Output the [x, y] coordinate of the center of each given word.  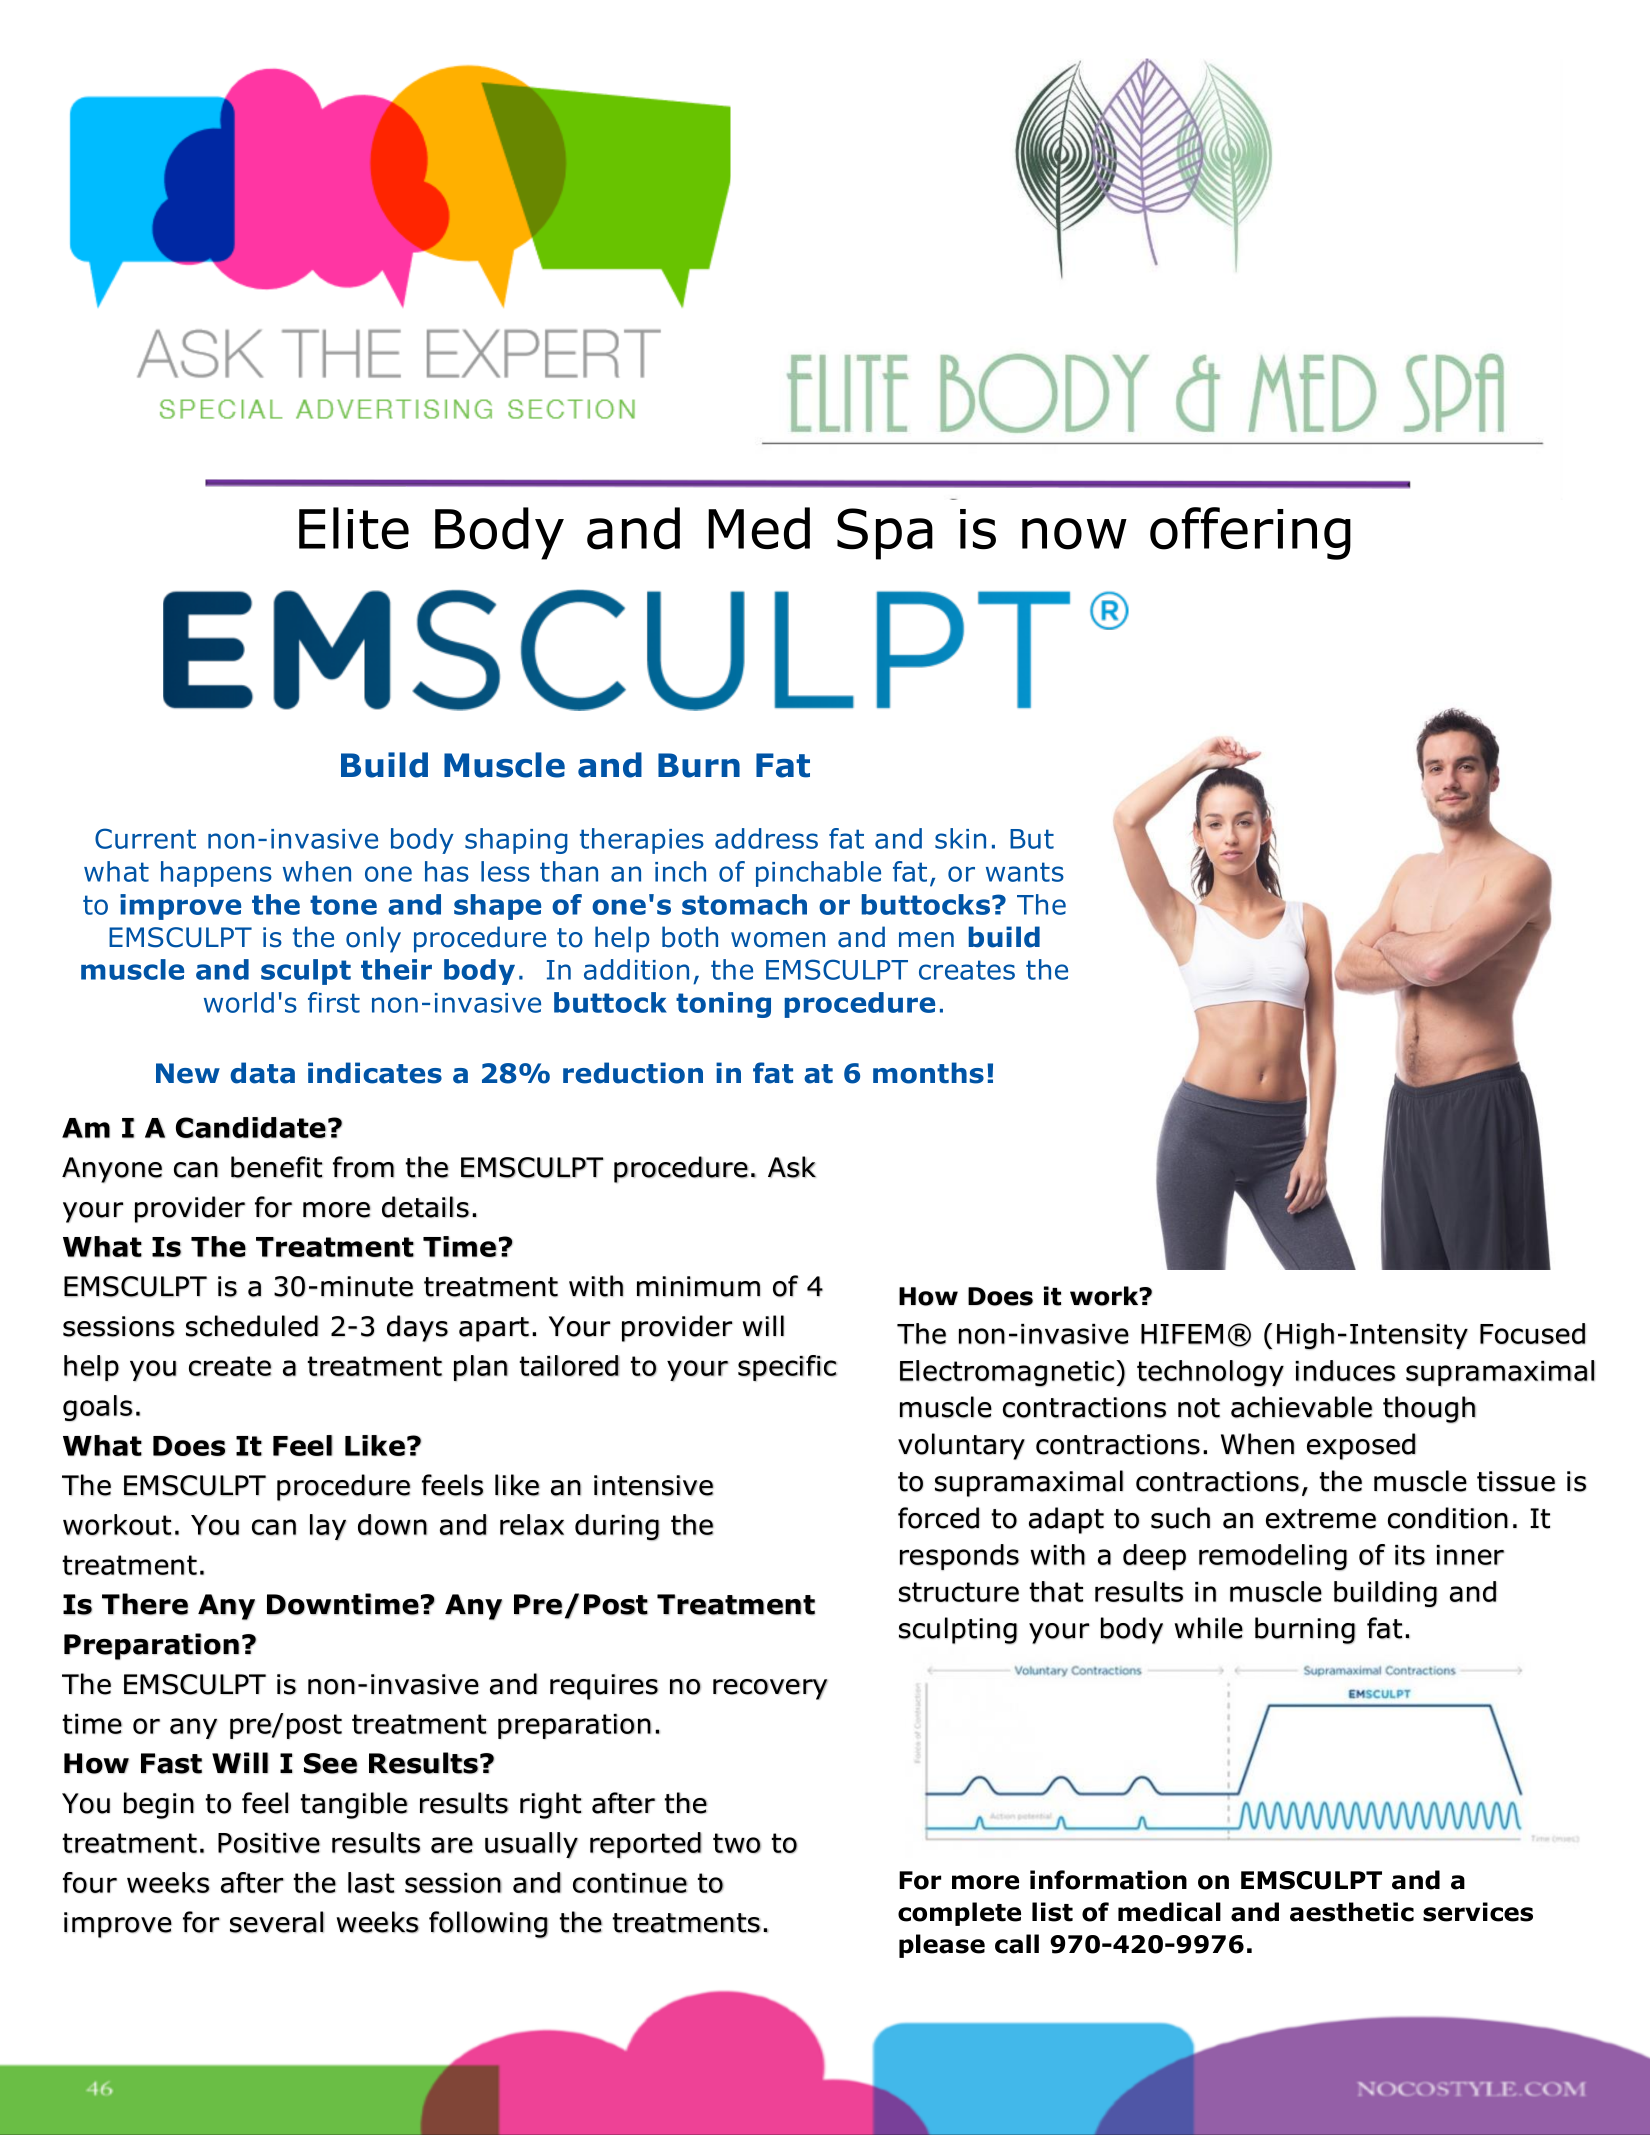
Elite [354, 528]
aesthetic [1352, 1912]
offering [1250, 533]
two [737, 1843]
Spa [885, 534]
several [277, 1922]
